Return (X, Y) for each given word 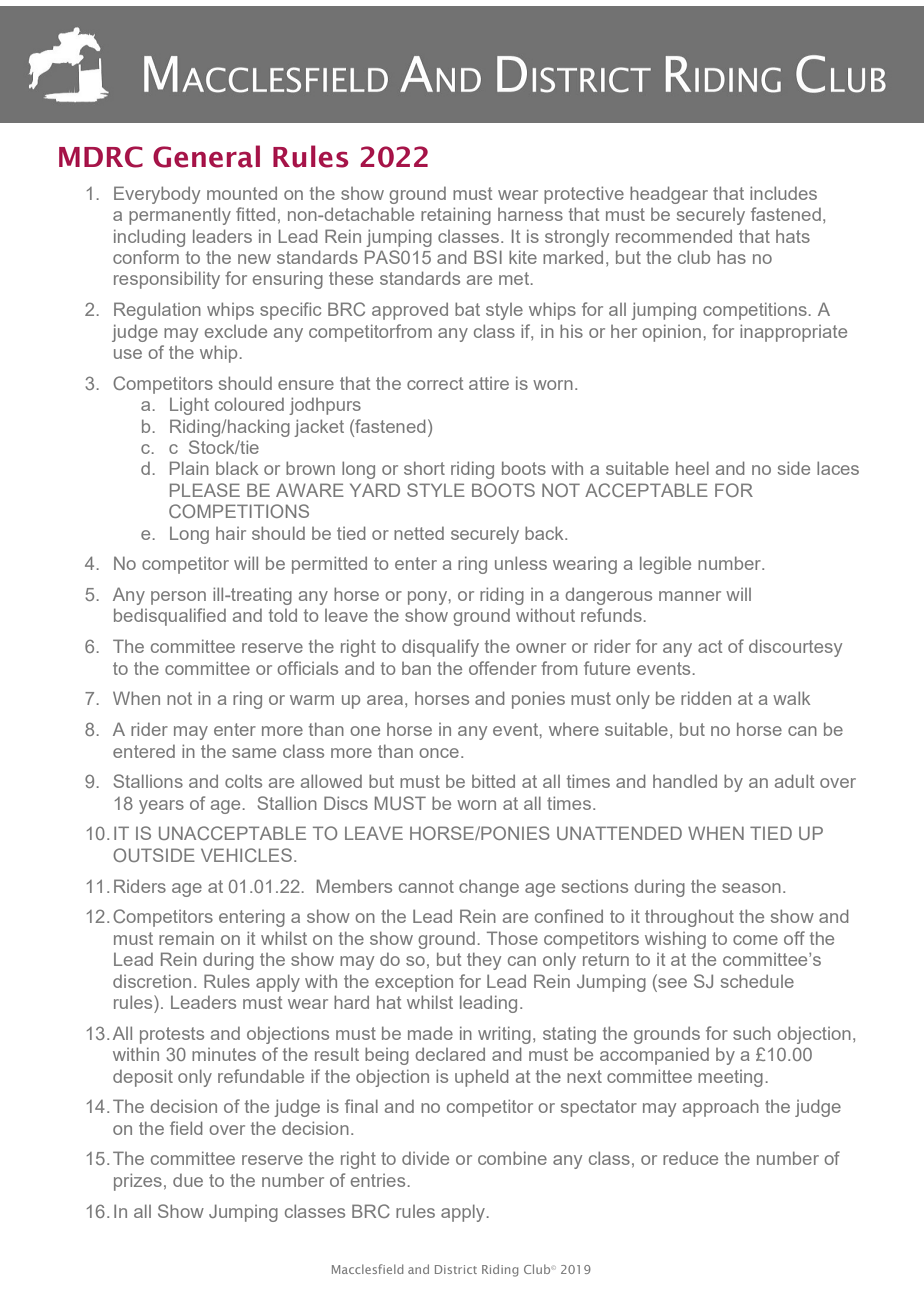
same (254, 753)
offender (503, 668)
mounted (242, 193)
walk (791, 698)
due (188, 1180)
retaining (456, 216)
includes (783, 193)
